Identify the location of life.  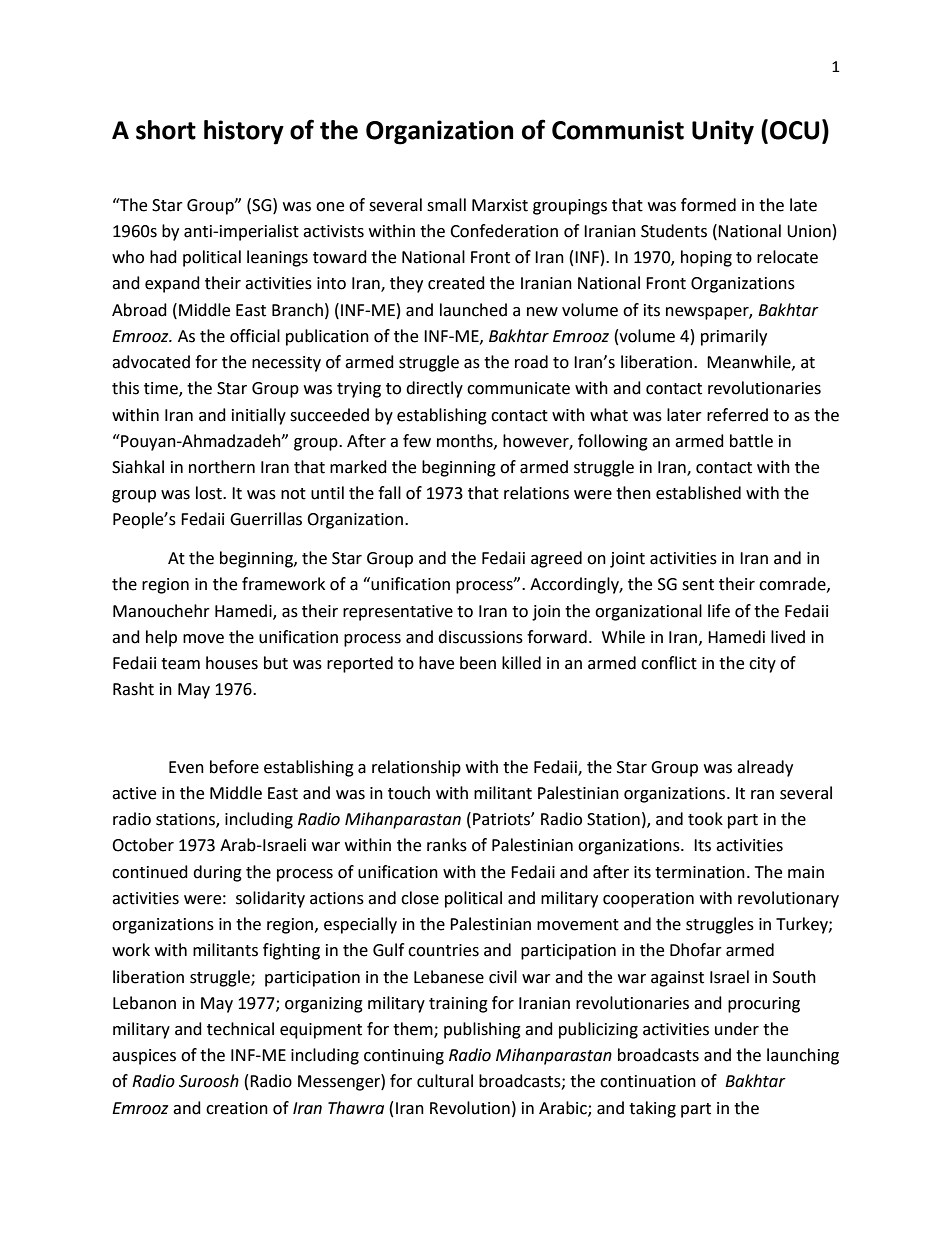
(719, 611).
